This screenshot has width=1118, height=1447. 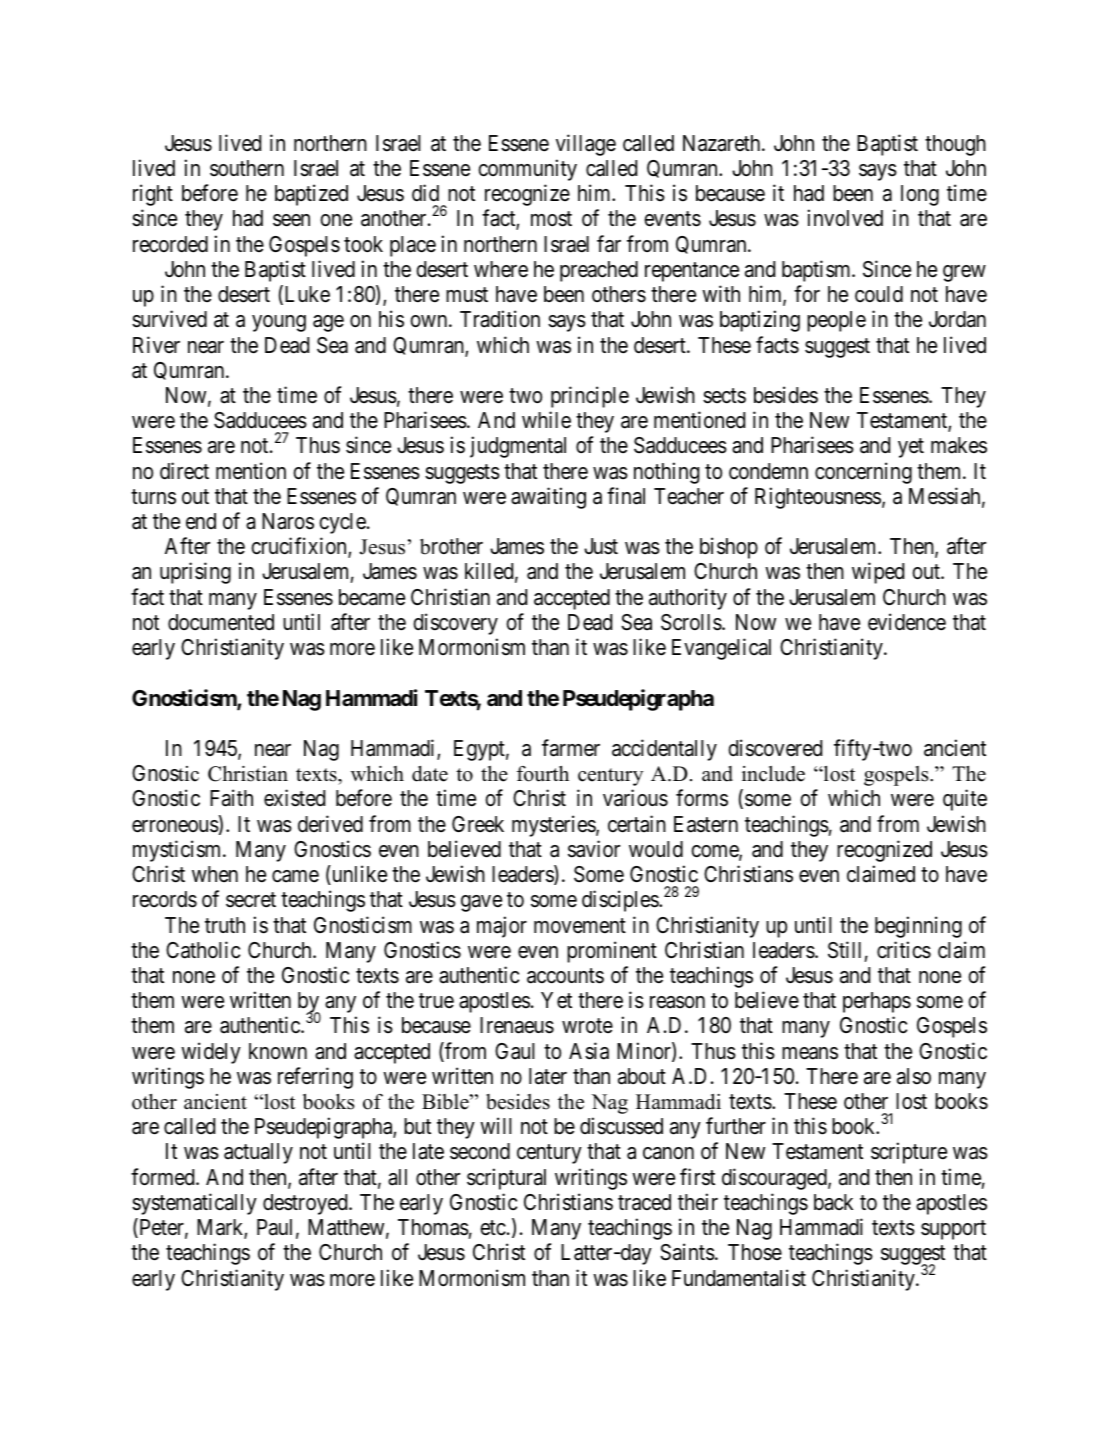 I want to click on long, so click(x=920, y=195).
